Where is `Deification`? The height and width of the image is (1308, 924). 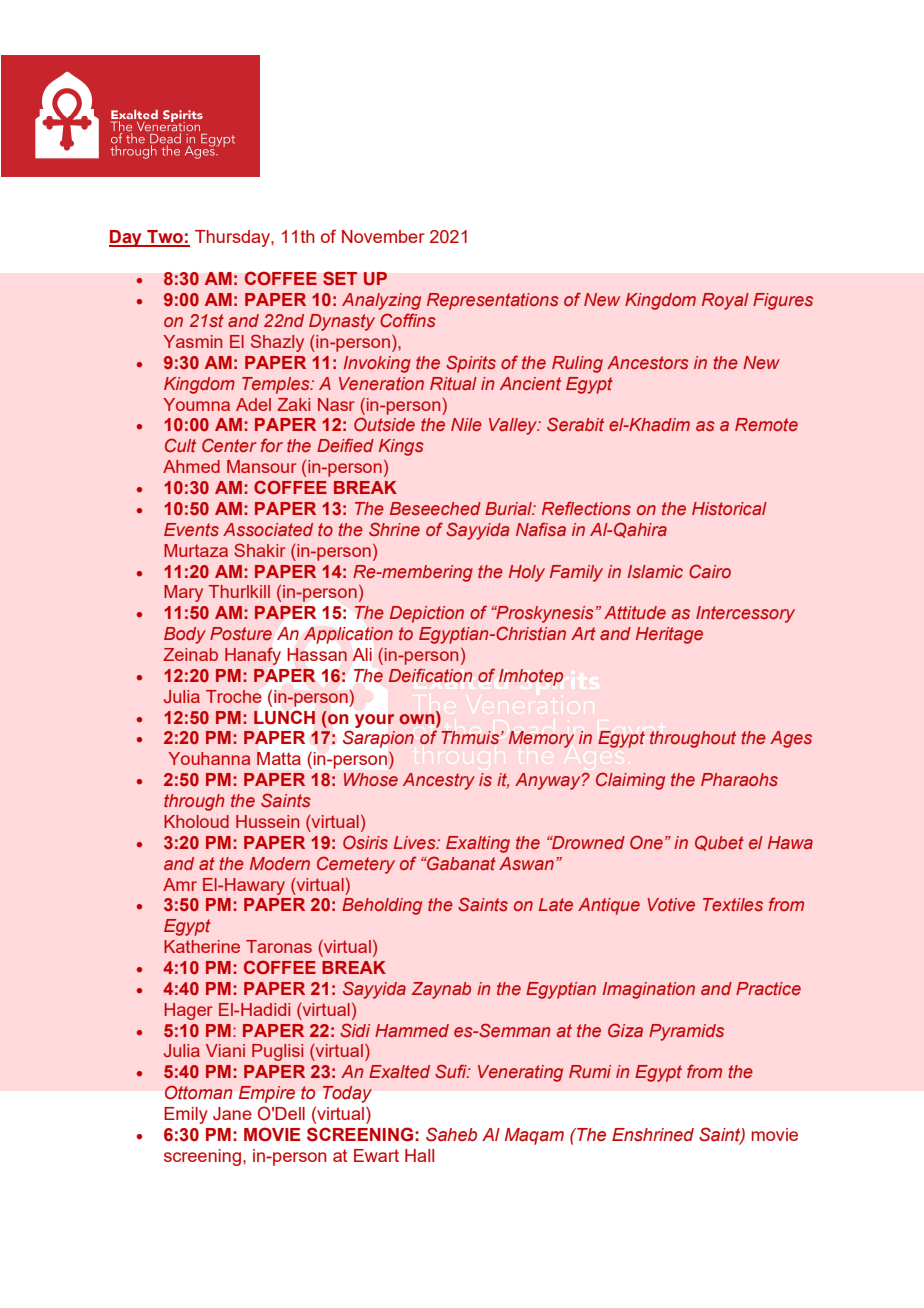
Deification is located at coordinates (430, 675).
